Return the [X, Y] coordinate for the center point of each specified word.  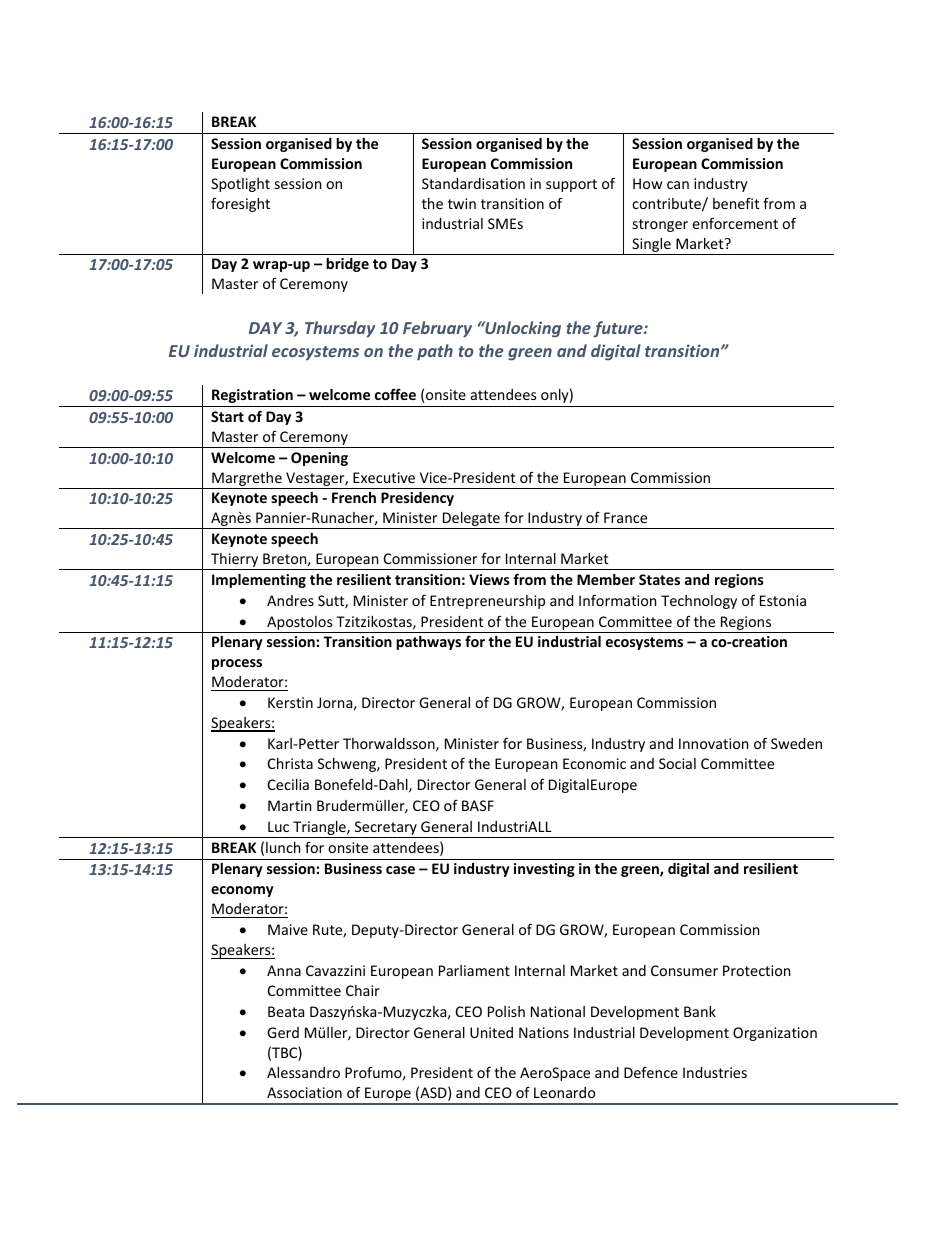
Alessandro [303, 1072]
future [619, 329]
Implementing [259, 581]
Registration [252, 396]
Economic [594, 763]
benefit [736, 203]
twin [462, 203]
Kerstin [290, 702]
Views [489, 579]
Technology [699, 602]
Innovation [713, 743]
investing [544, 870]
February [437, 329]
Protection [756, 970]
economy [242, 891]
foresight [240, 205]
